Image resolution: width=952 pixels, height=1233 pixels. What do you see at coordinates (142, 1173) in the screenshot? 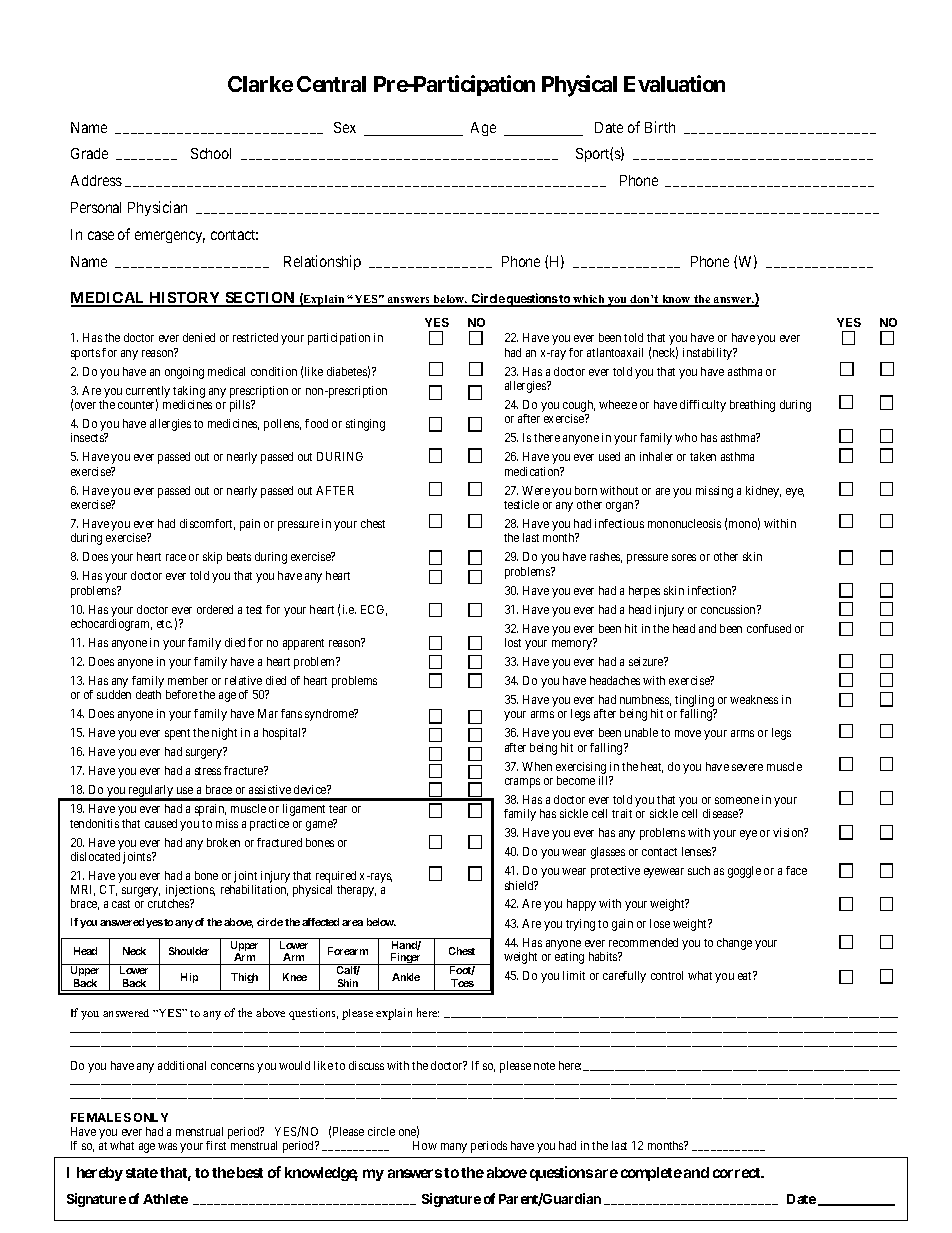
I see `state` at bounding box center [142, 1173].
